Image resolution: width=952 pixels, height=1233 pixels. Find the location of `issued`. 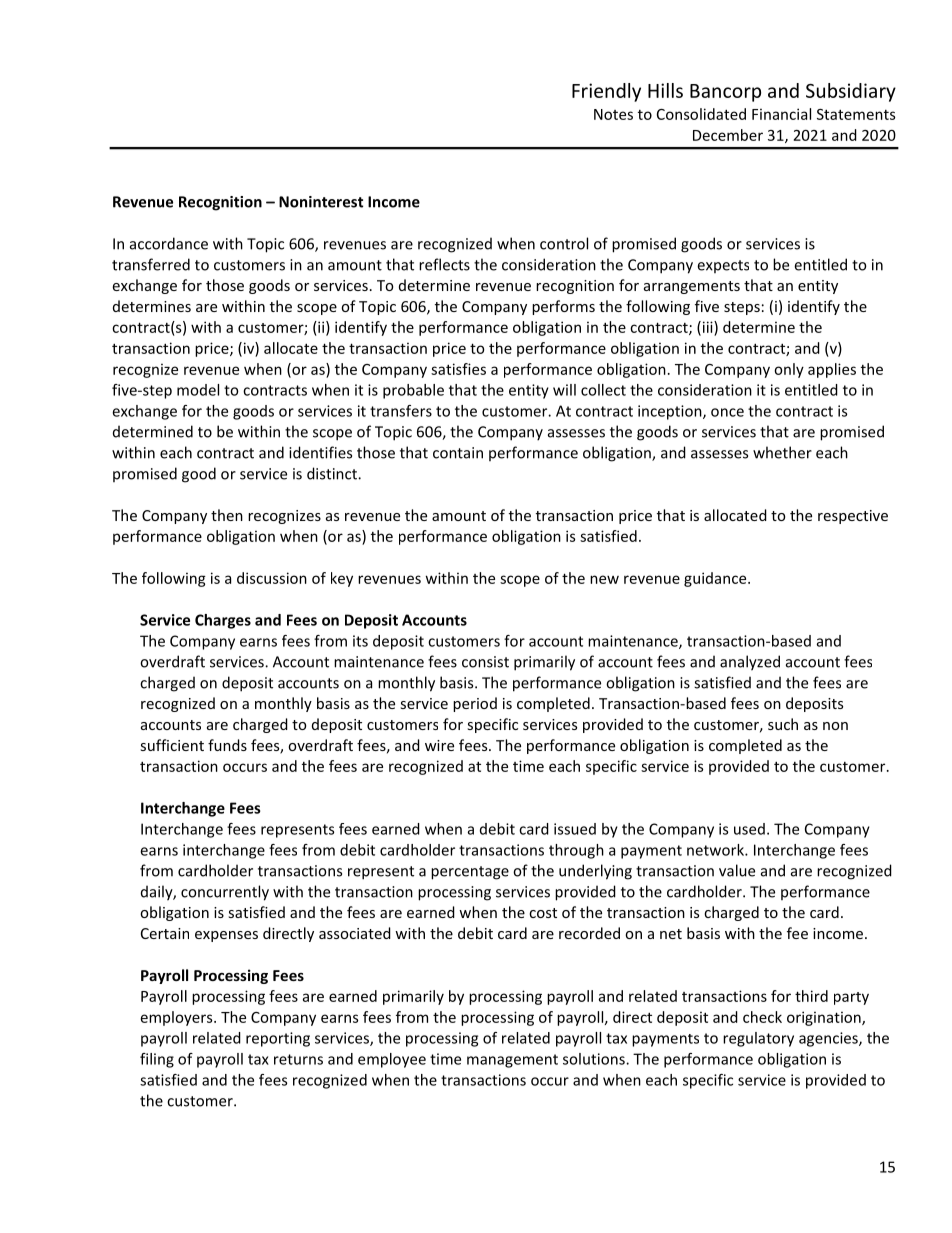

issued is located at coordinates (575, 829).
